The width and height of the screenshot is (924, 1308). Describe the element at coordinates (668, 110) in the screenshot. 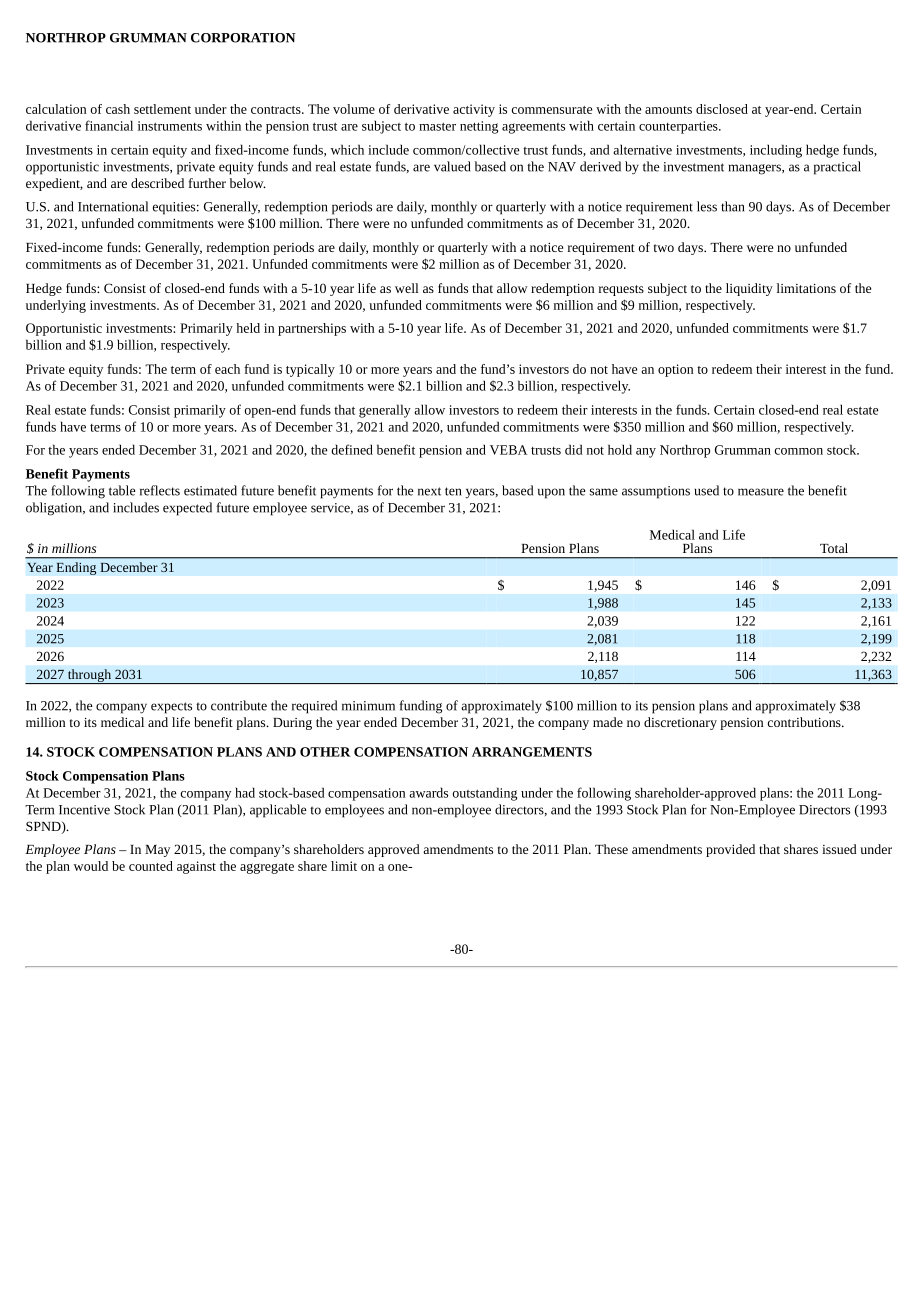

I see `amounts` at that location.
